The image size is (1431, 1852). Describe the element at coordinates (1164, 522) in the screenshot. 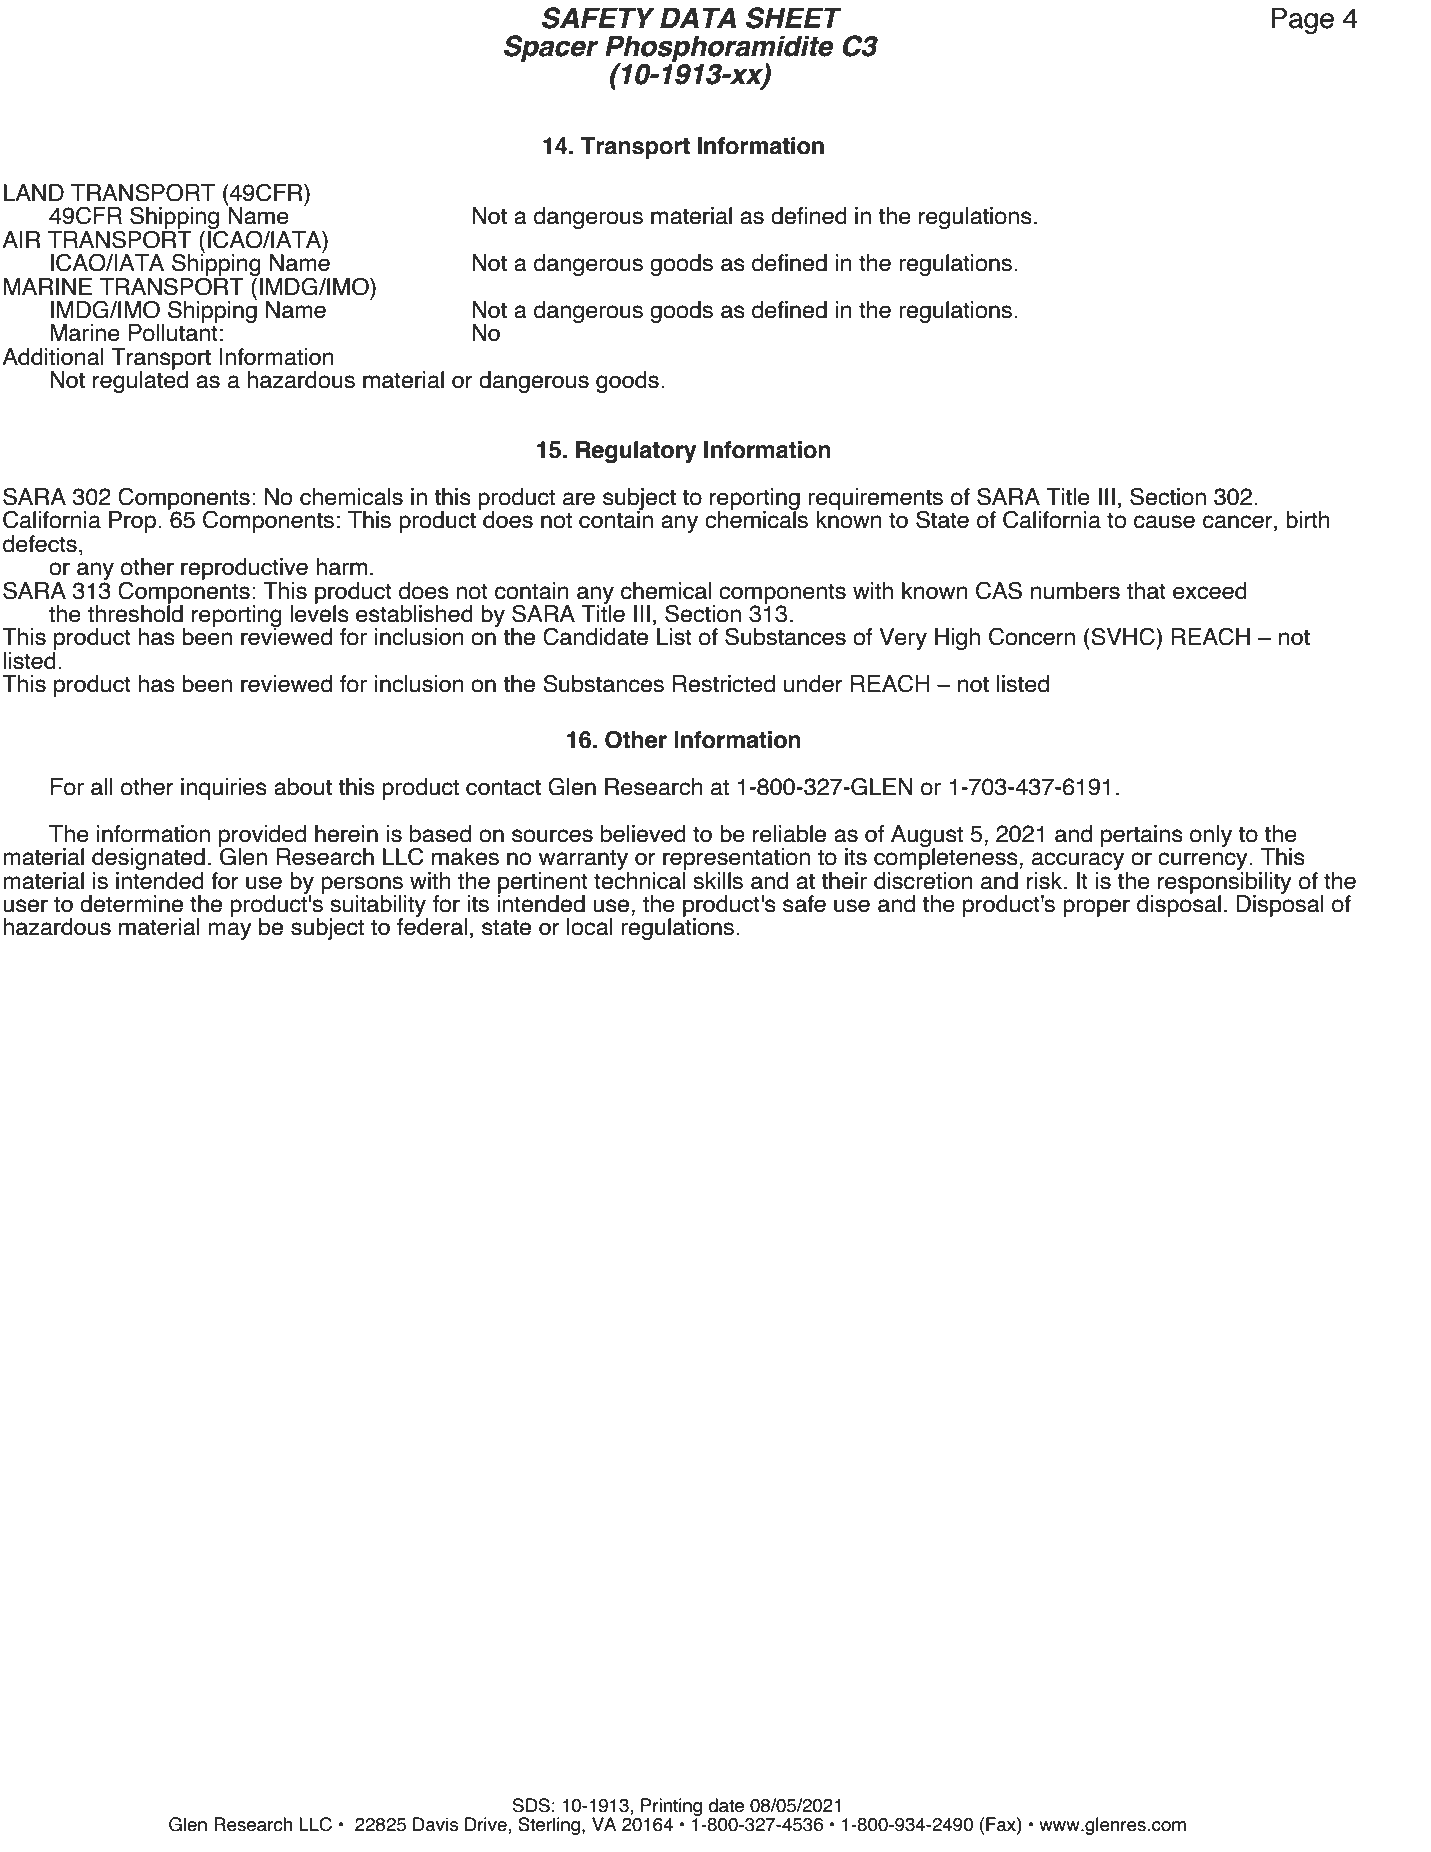

I see `cause` at that location.
